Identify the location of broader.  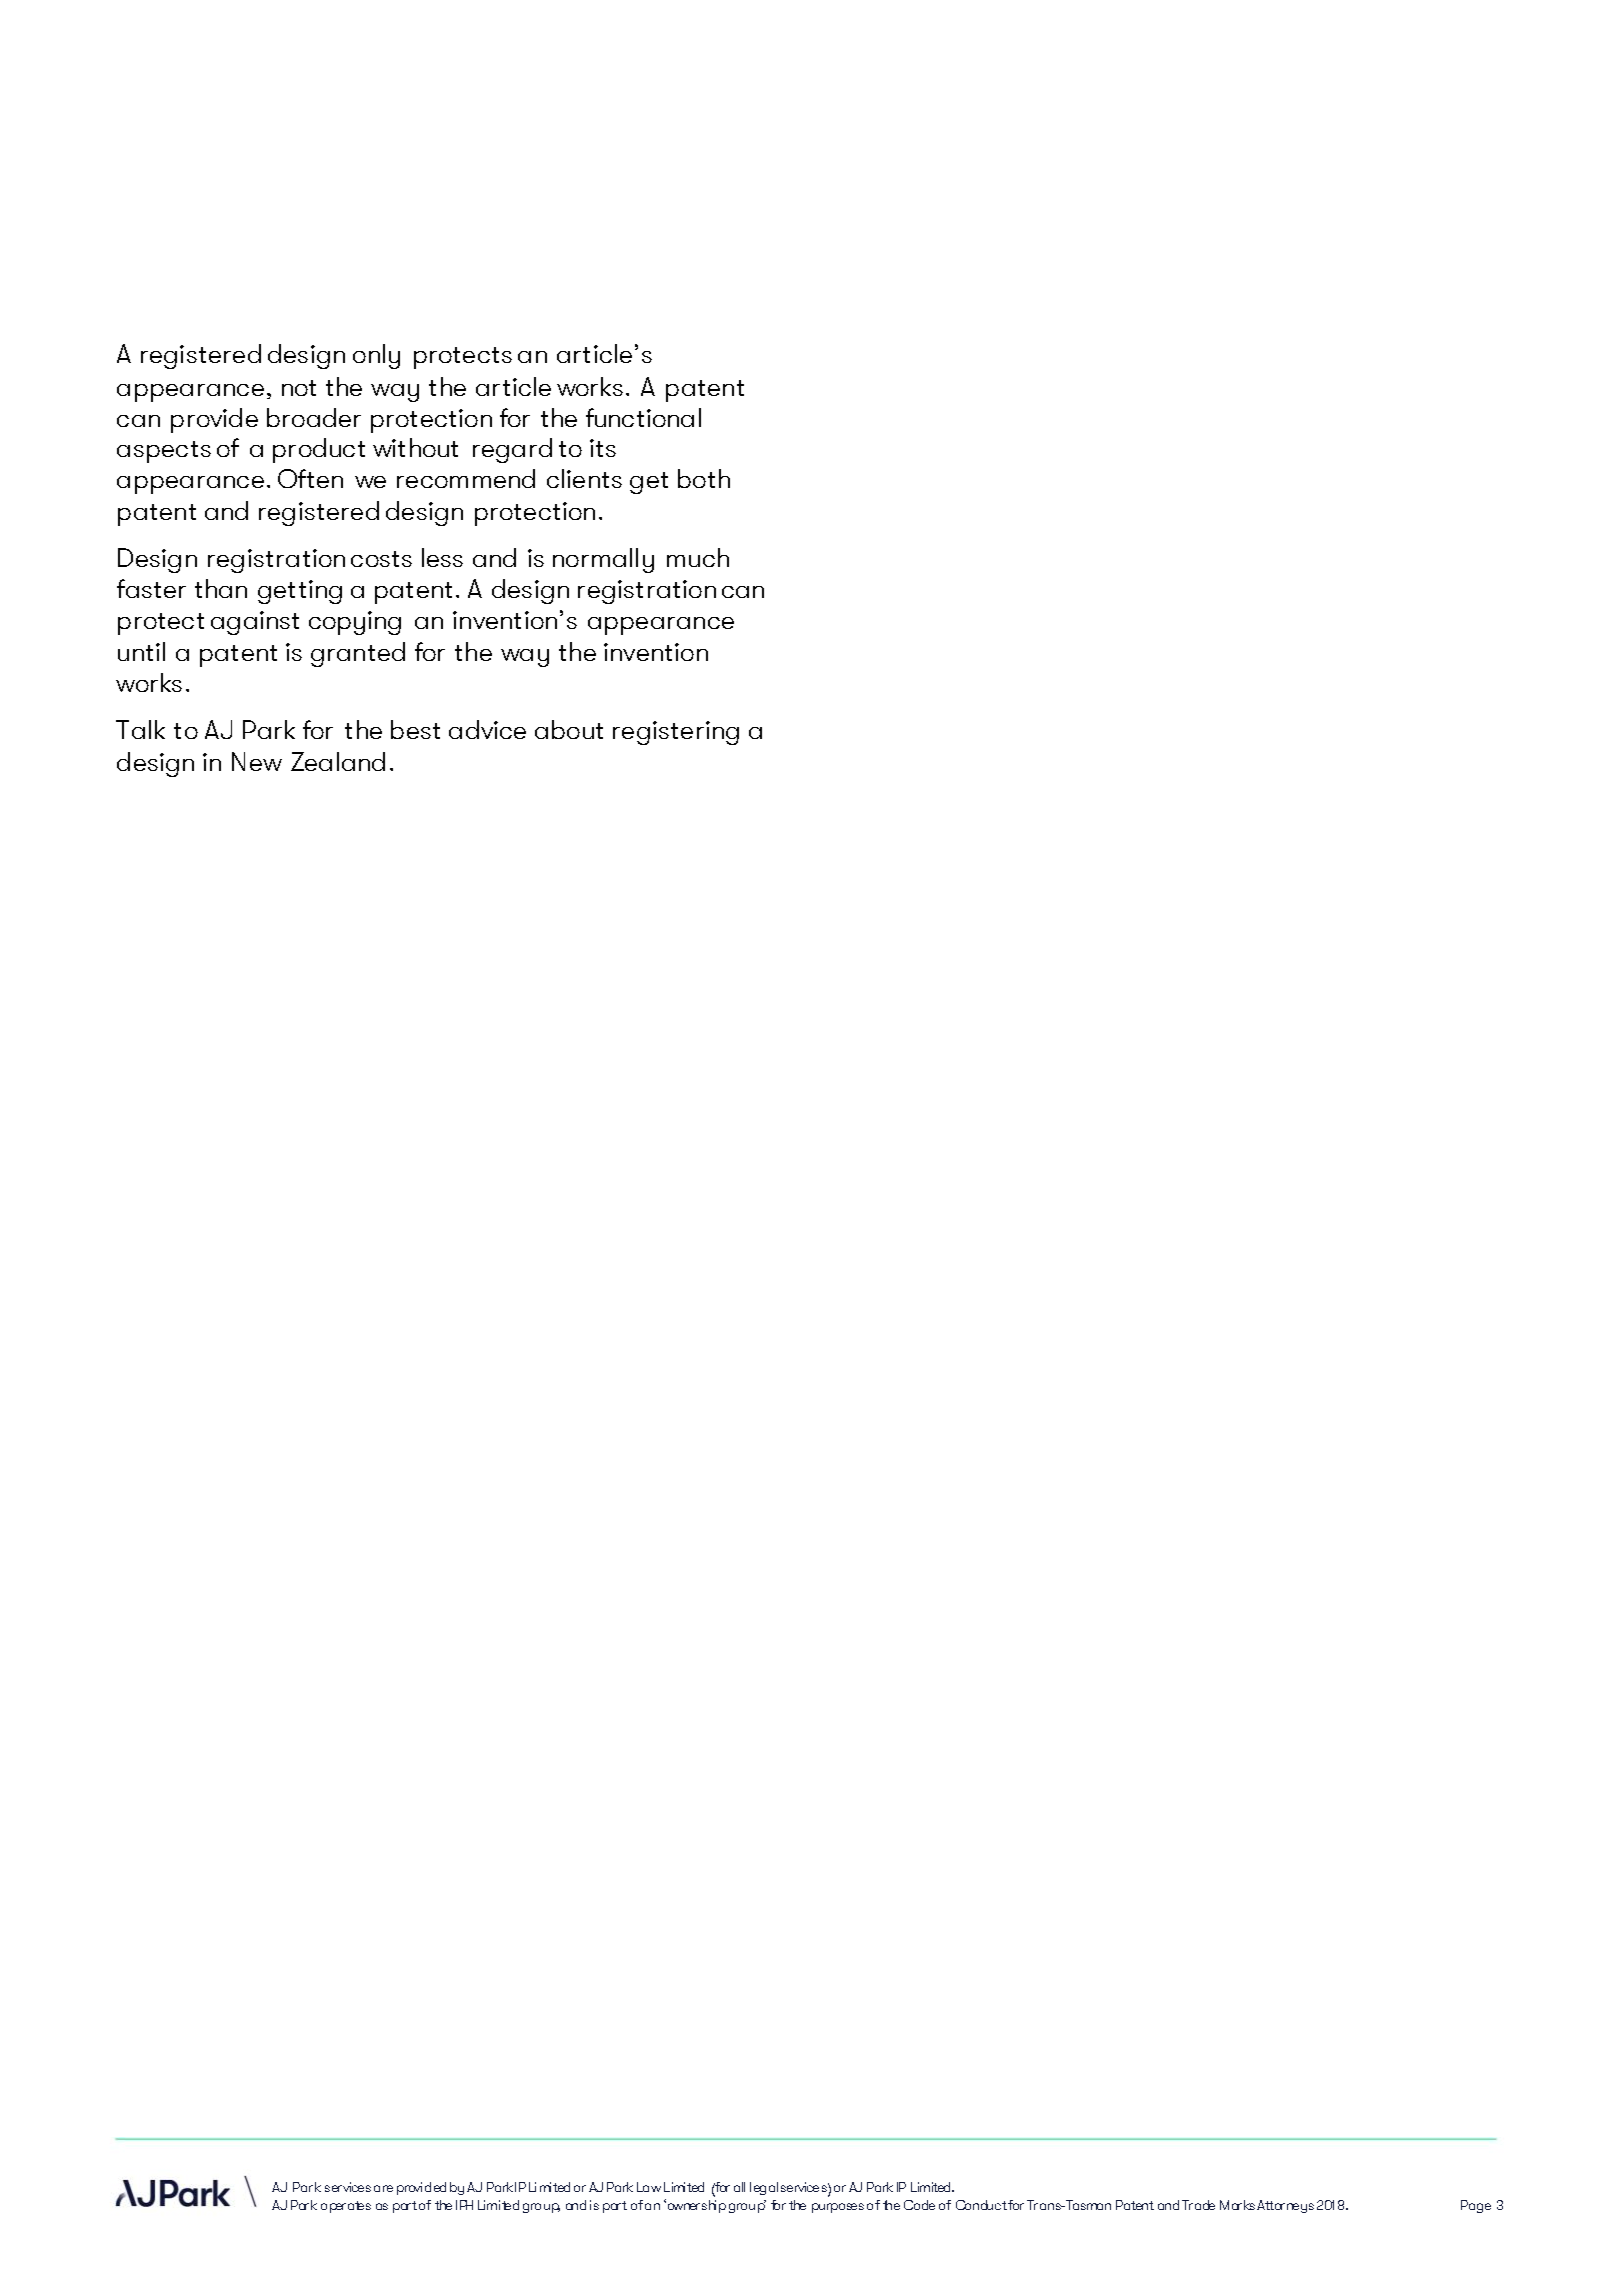
(314, 417).
